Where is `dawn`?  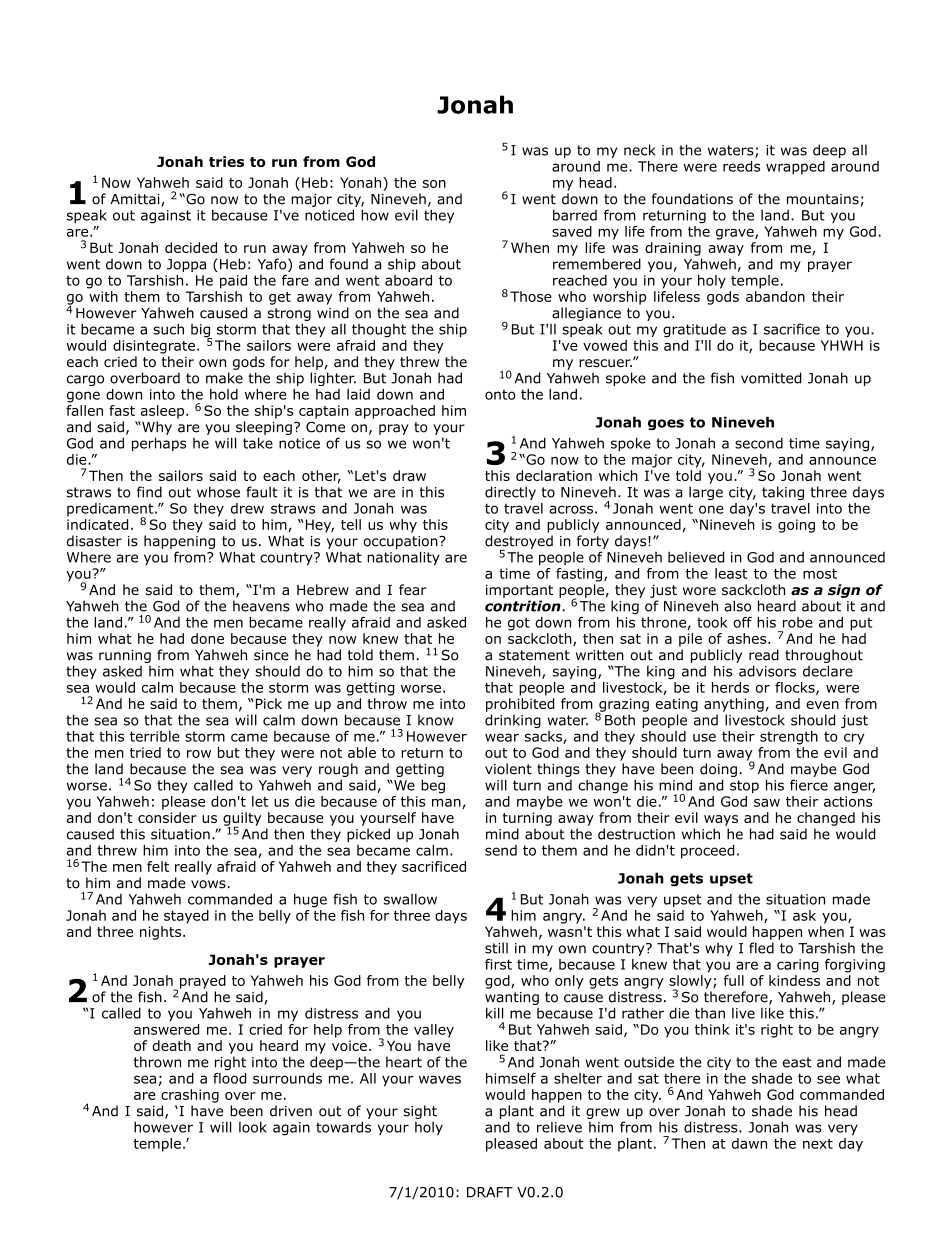
dawn is located at coordinates (749, 1143).
